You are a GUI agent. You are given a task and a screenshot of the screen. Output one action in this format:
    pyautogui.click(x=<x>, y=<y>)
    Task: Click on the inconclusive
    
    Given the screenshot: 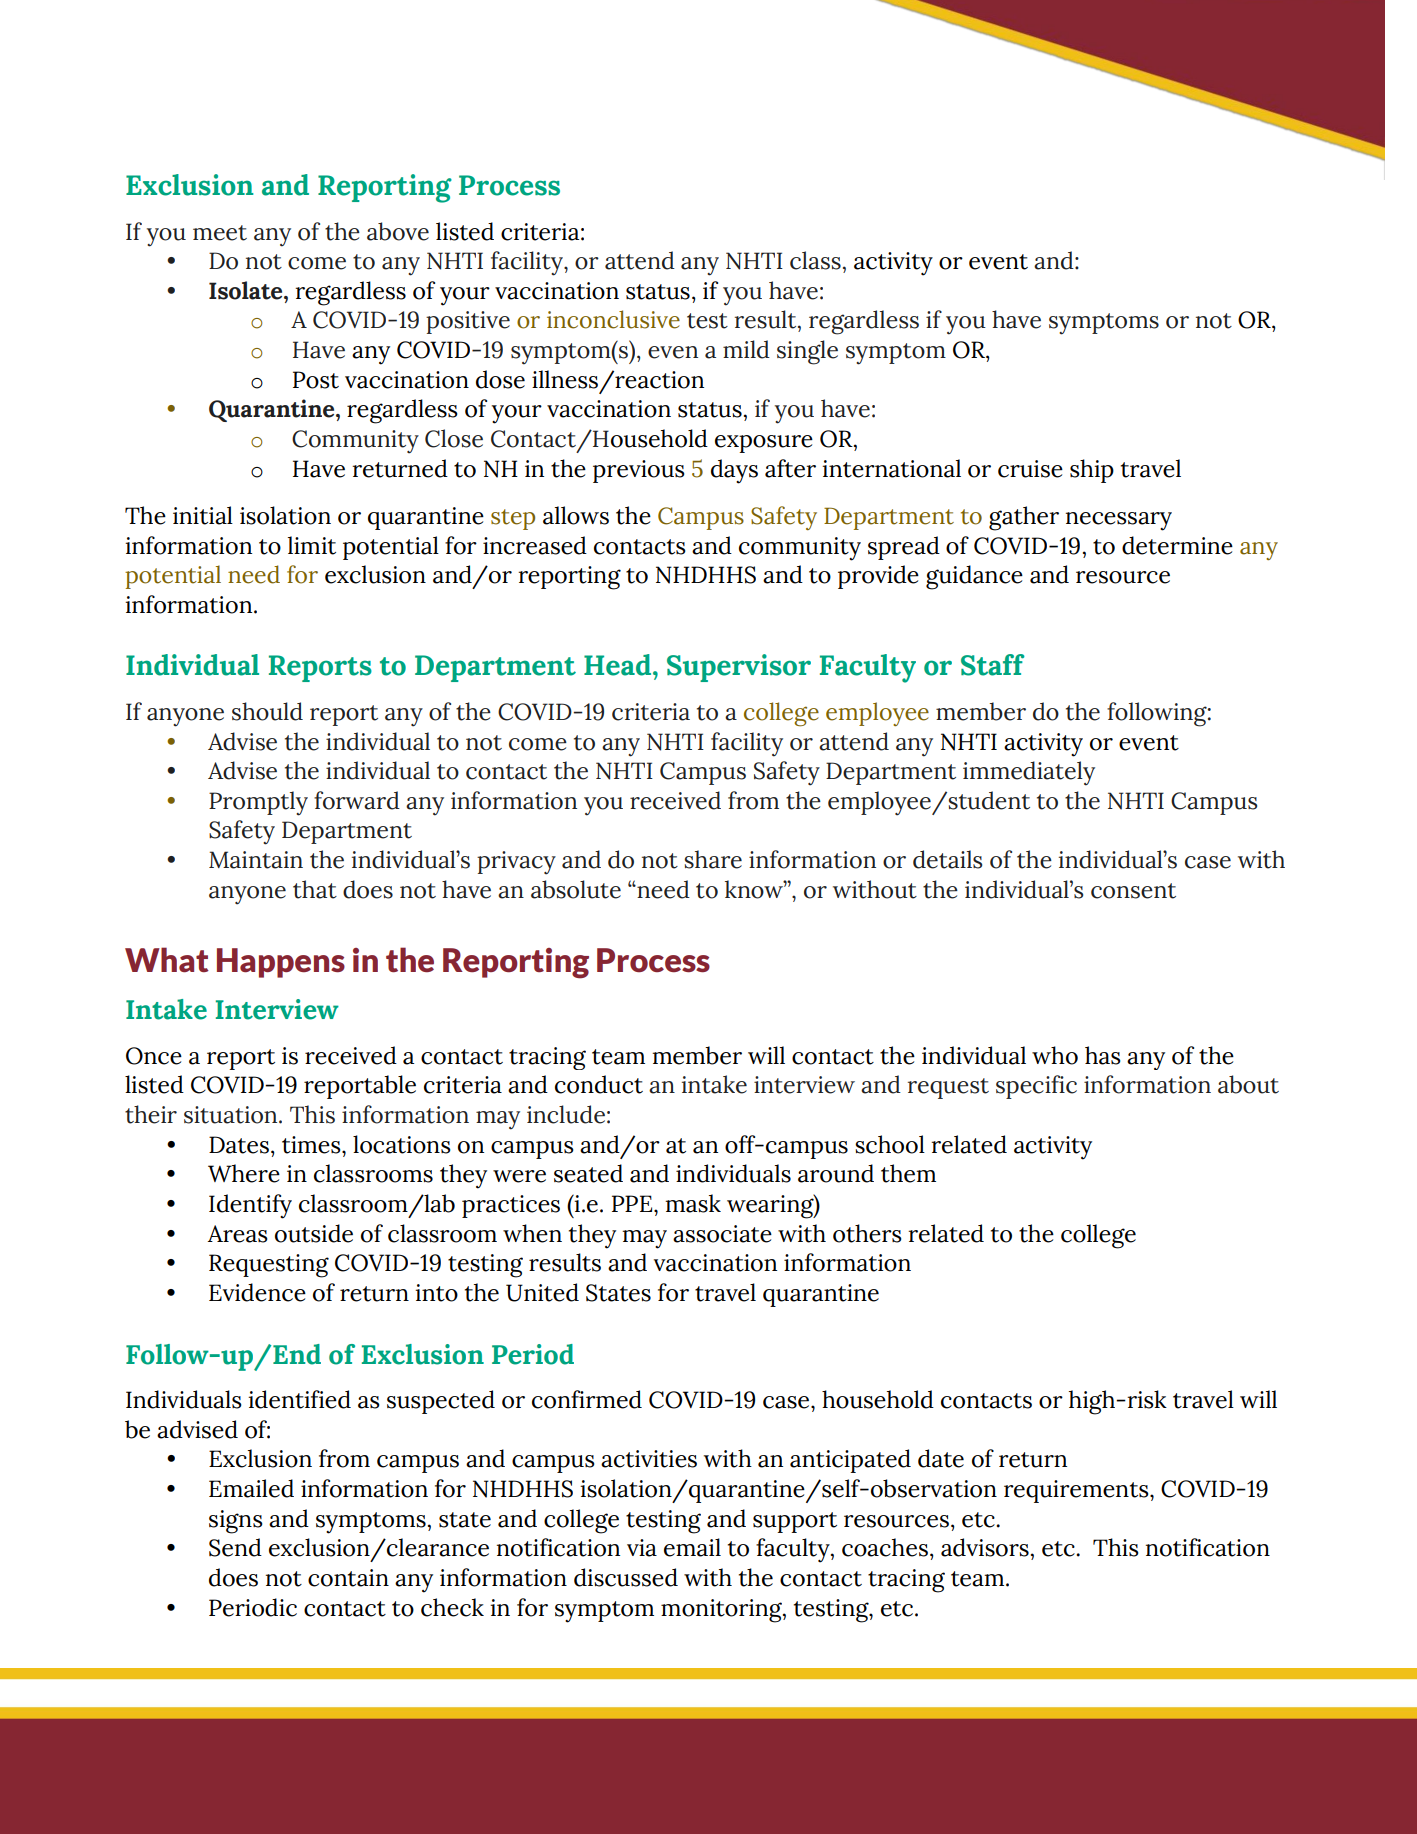 What is the action you would take?
    pyautogui.click(x=613, y=319)
